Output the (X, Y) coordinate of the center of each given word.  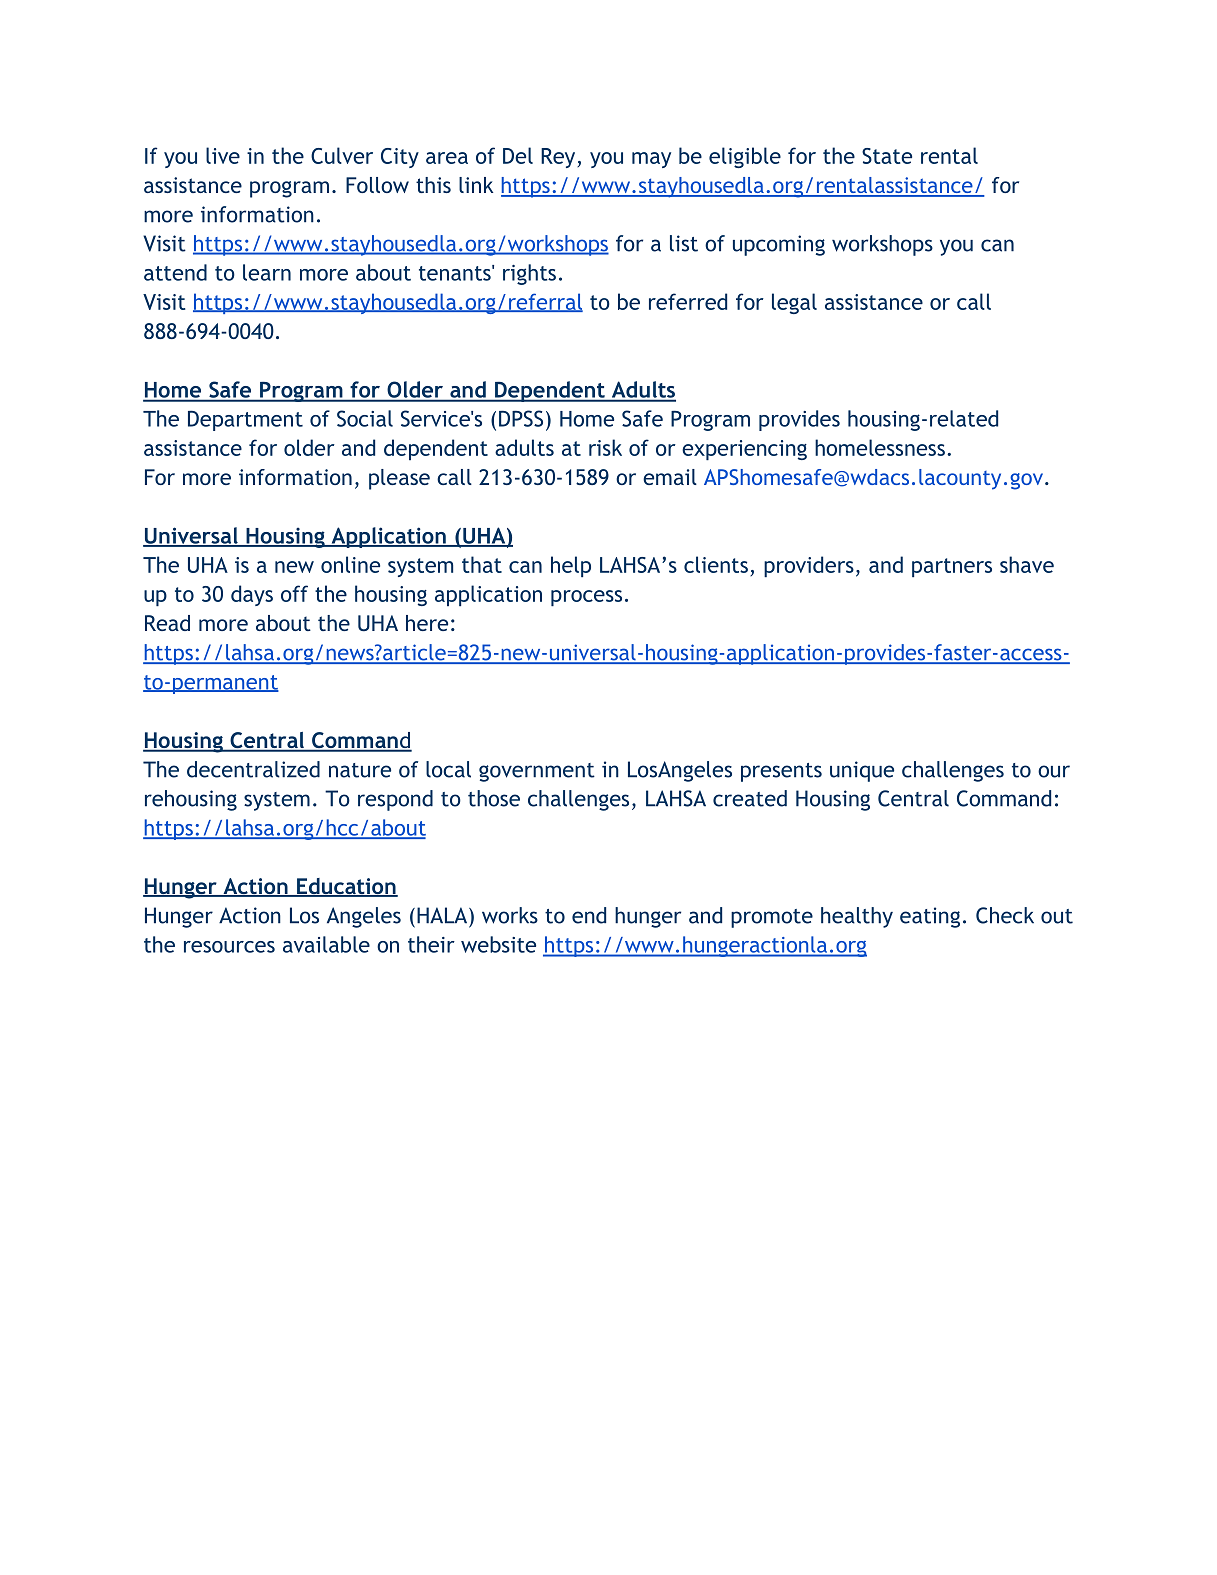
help (571, 566)
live (223, 155)
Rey (559, 158)
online (350, 564)
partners (952, 567)
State (887, 156)
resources (229, 947)
